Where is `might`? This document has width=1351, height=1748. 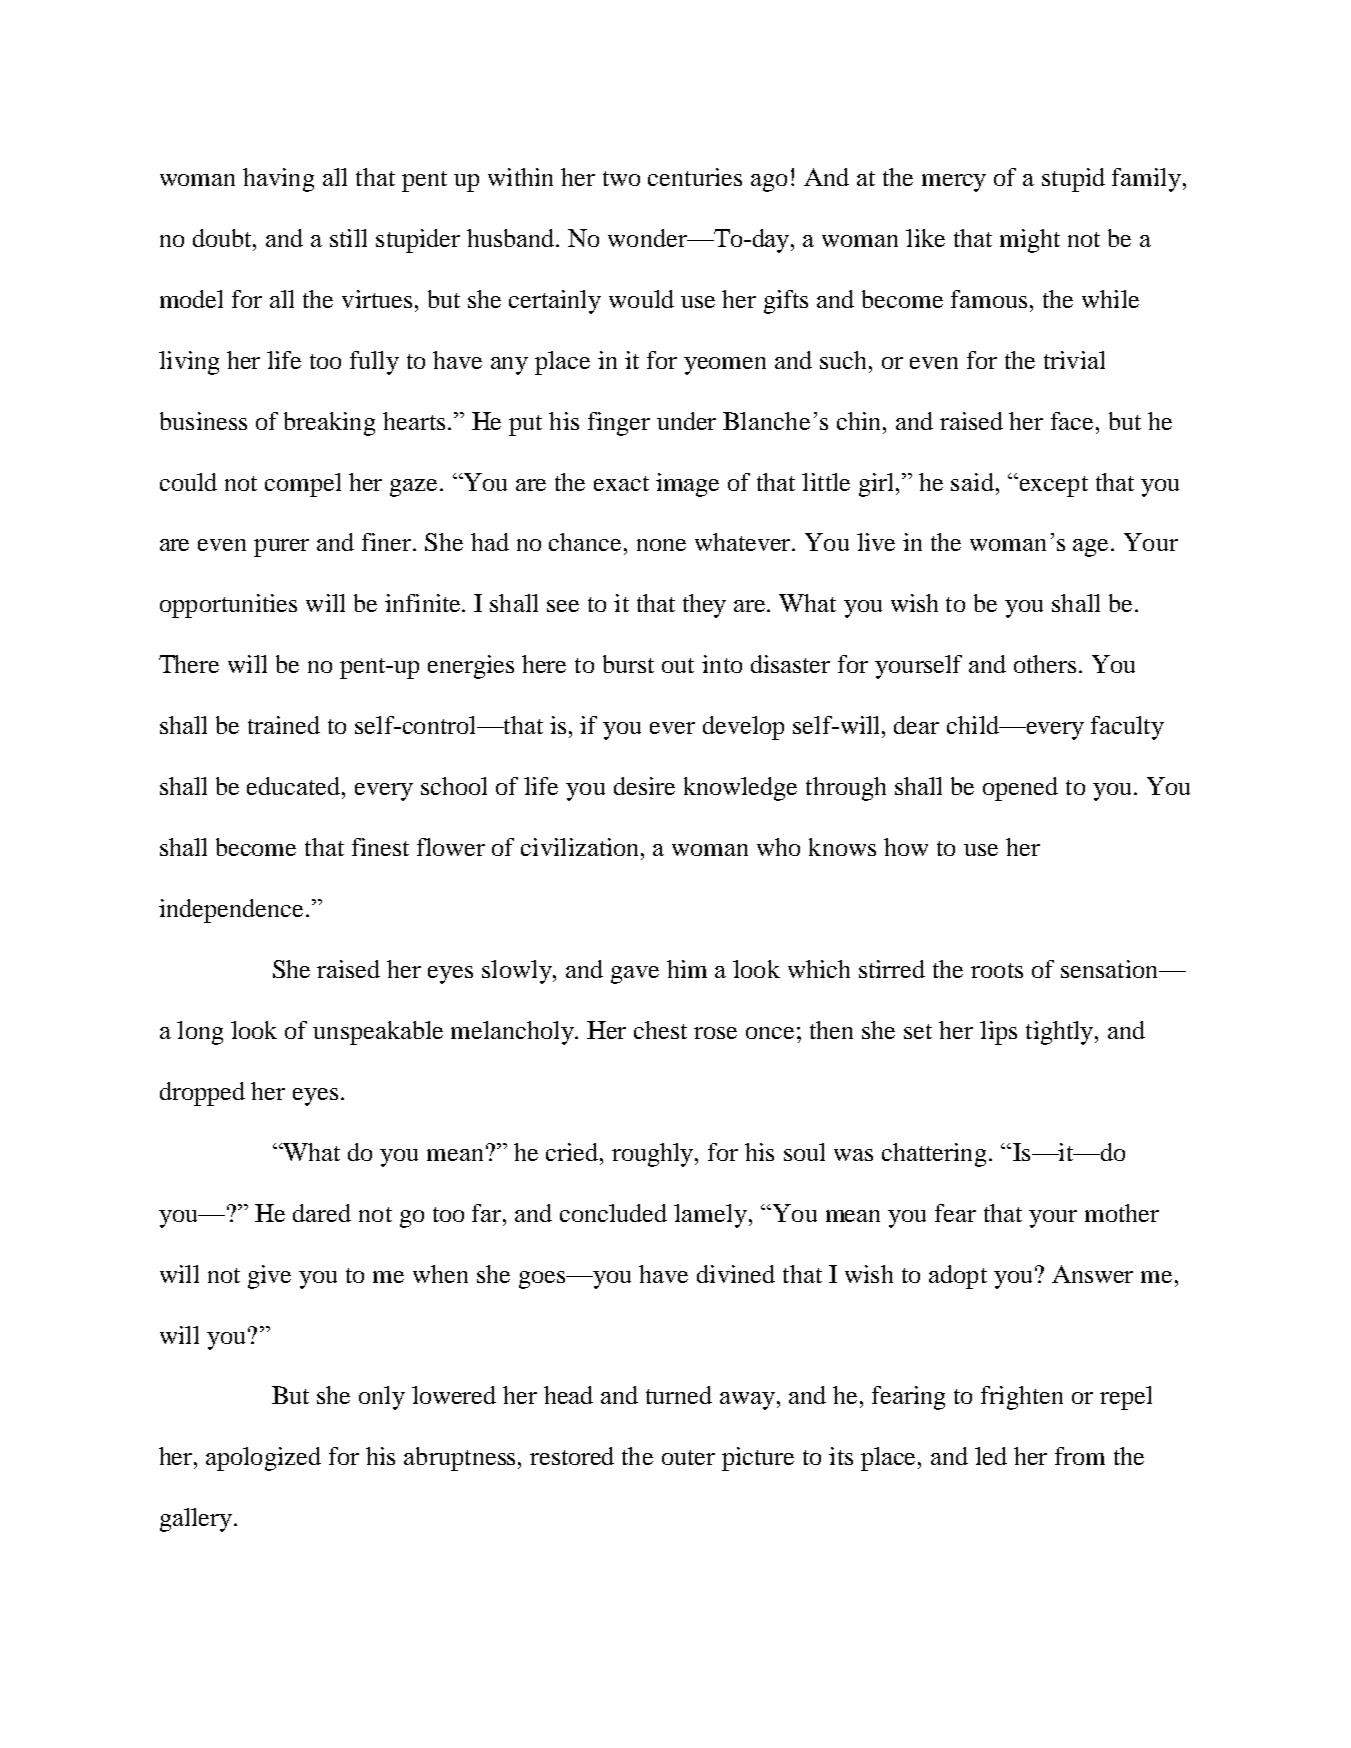
might is located at coordinates (1030, 241).
